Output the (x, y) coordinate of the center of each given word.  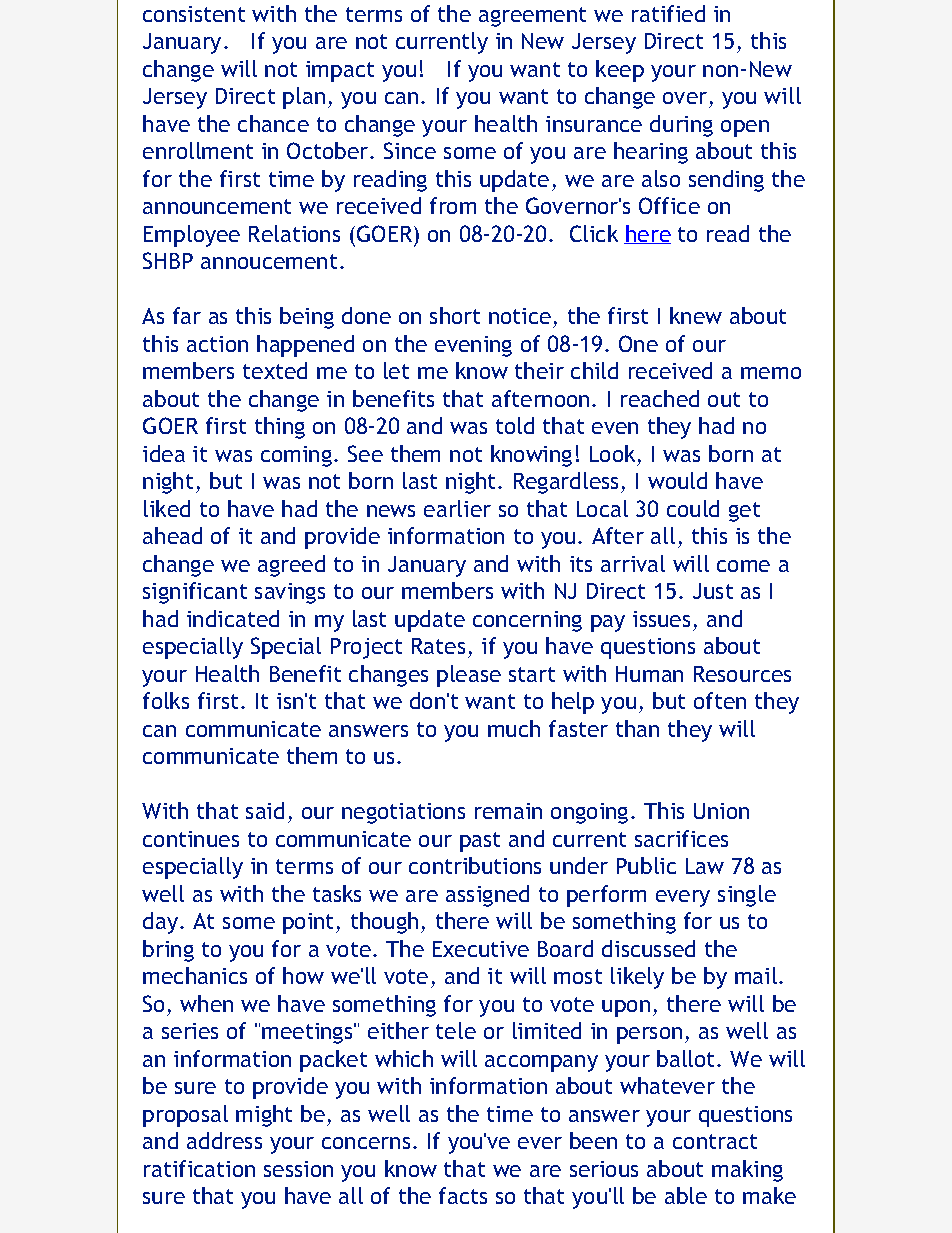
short (455, 315)
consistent (194, 14)
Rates (438, 646)
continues (191, 839)
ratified (668, 13)
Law (705, 866)
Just (713, 591)
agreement (532, 17)
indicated (233, 618)
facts (463, 1195)
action (217, 344)
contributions (475, 865)
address (224, 1140)
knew (696, 315)
